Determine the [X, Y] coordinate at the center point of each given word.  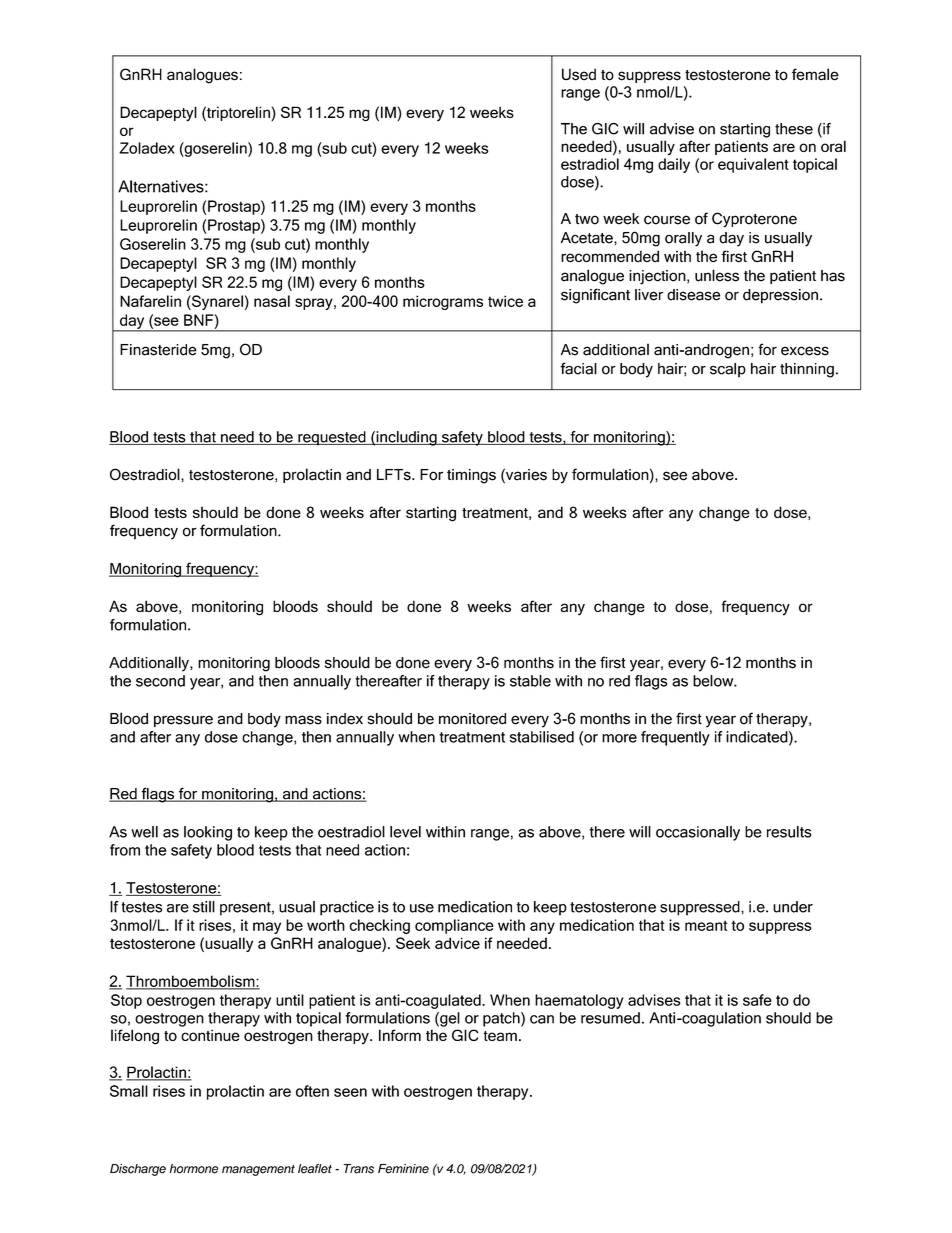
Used [579, 74]
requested [332, 438]
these [794, 129]
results [789, 832]
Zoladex [147, 148]
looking [208, 833]
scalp [728, 370]
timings [471, 476]
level [405, 832]
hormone [193, 1169]
